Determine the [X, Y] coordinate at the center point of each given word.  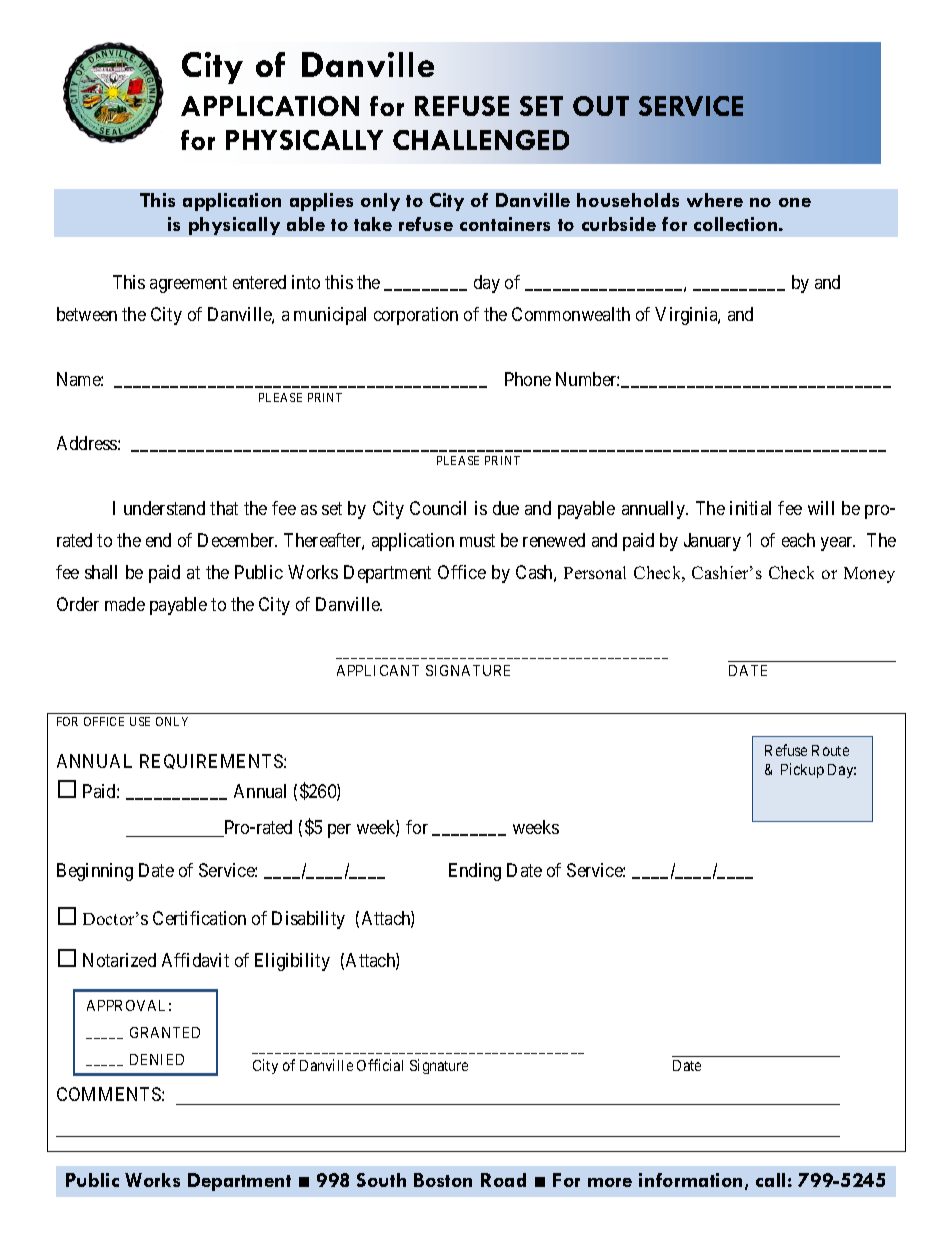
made [125, 604]
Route [830, 750]
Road [503, 1180]
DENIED [157, 1059]
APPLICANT [378, 670]
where [715, 200]
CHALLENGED [481, 140]
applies [321, 202]
